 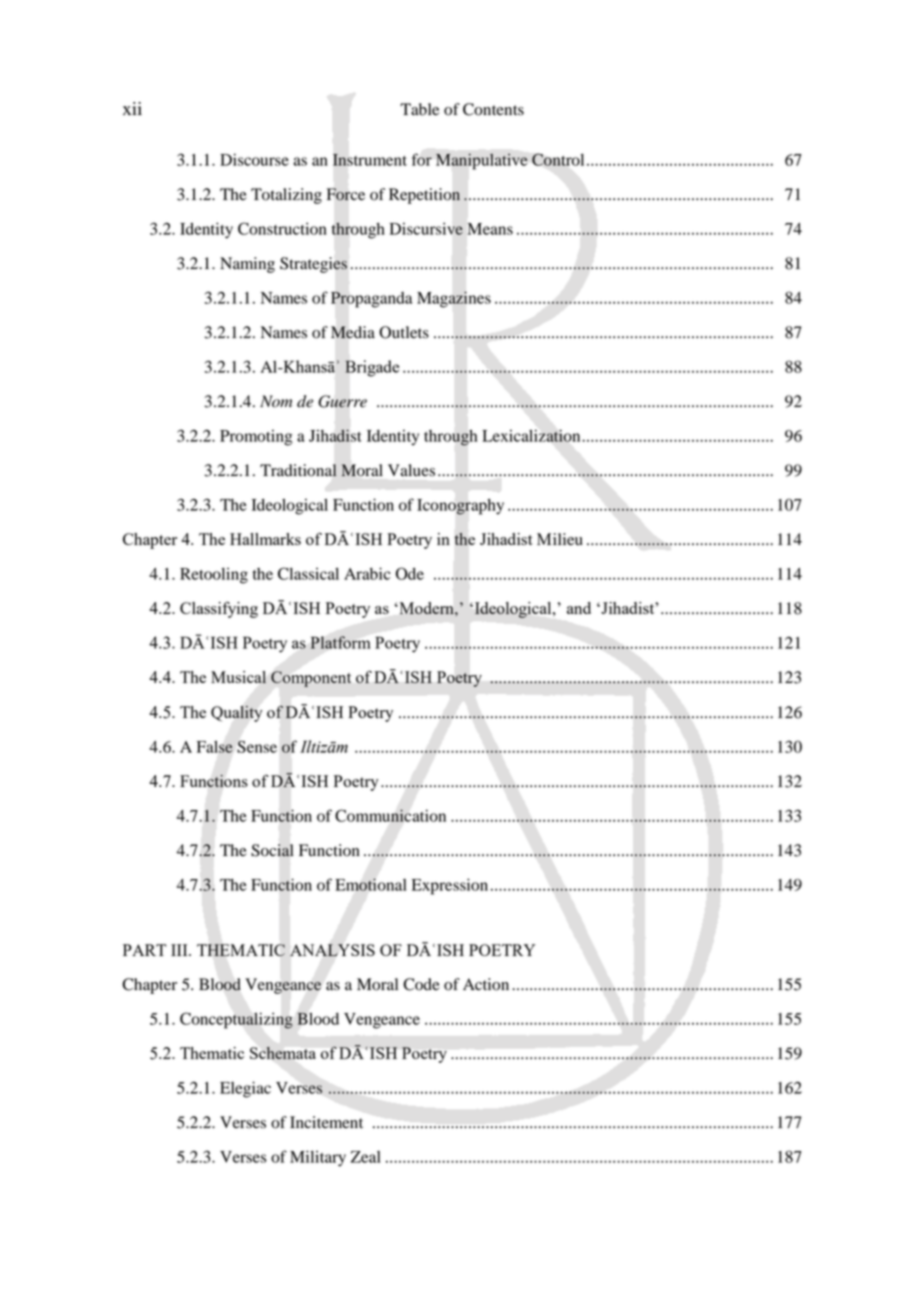 I want to click on Modern, so click(x=426, y=608).
